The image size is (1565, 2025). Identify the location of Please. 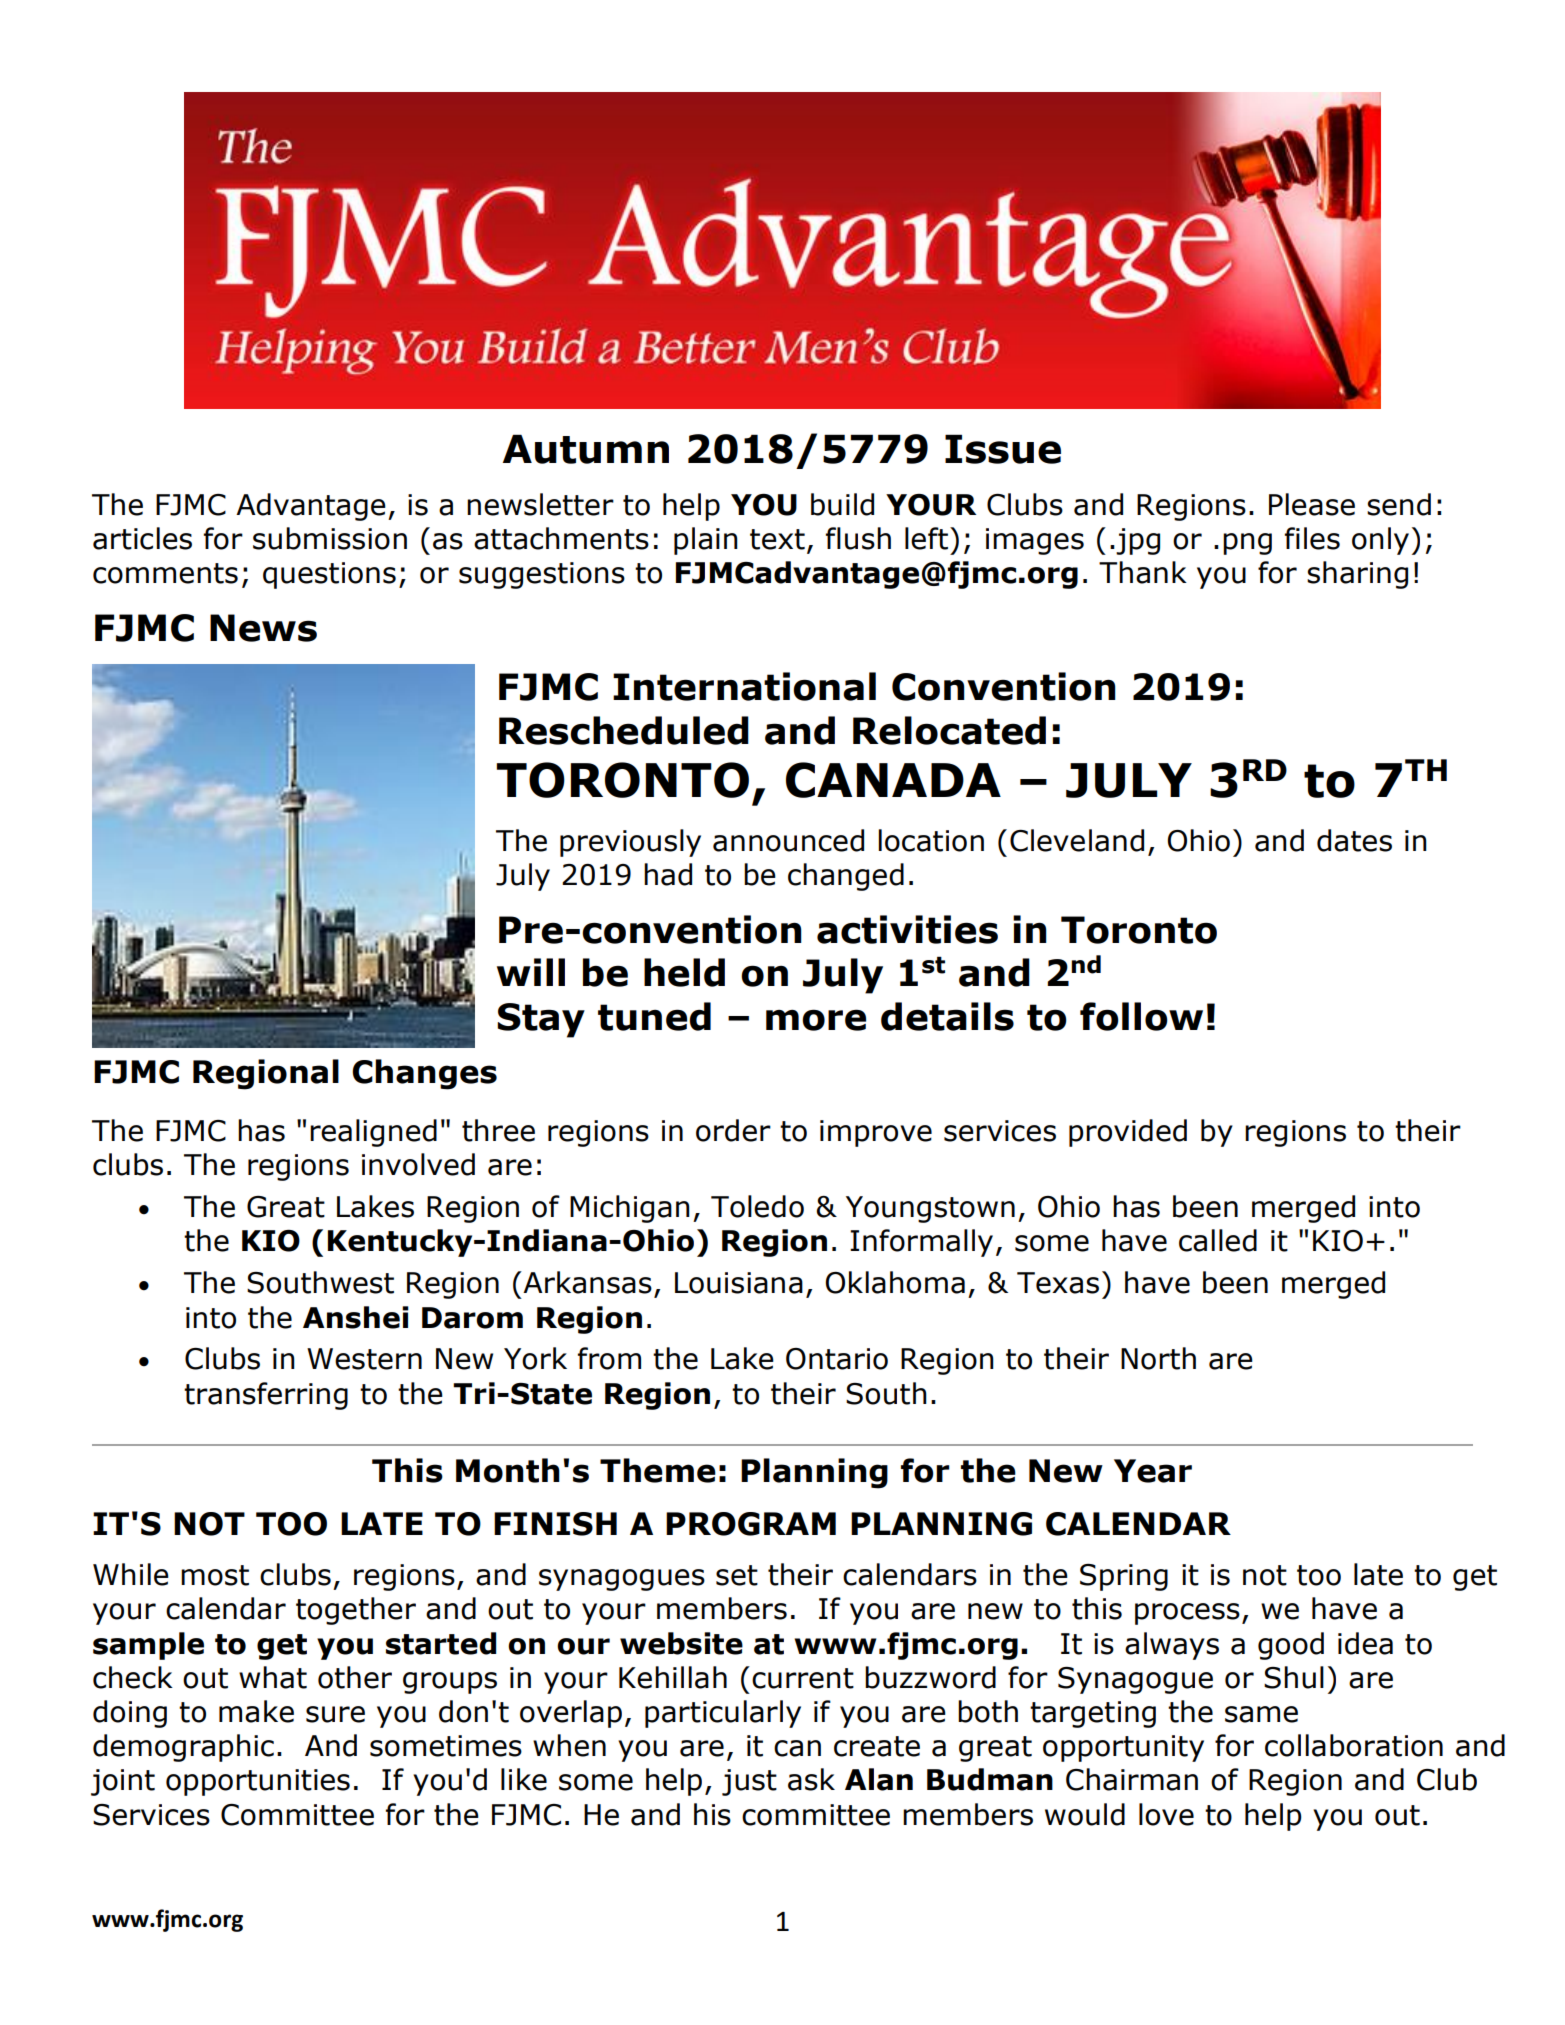
(1312, 504).
